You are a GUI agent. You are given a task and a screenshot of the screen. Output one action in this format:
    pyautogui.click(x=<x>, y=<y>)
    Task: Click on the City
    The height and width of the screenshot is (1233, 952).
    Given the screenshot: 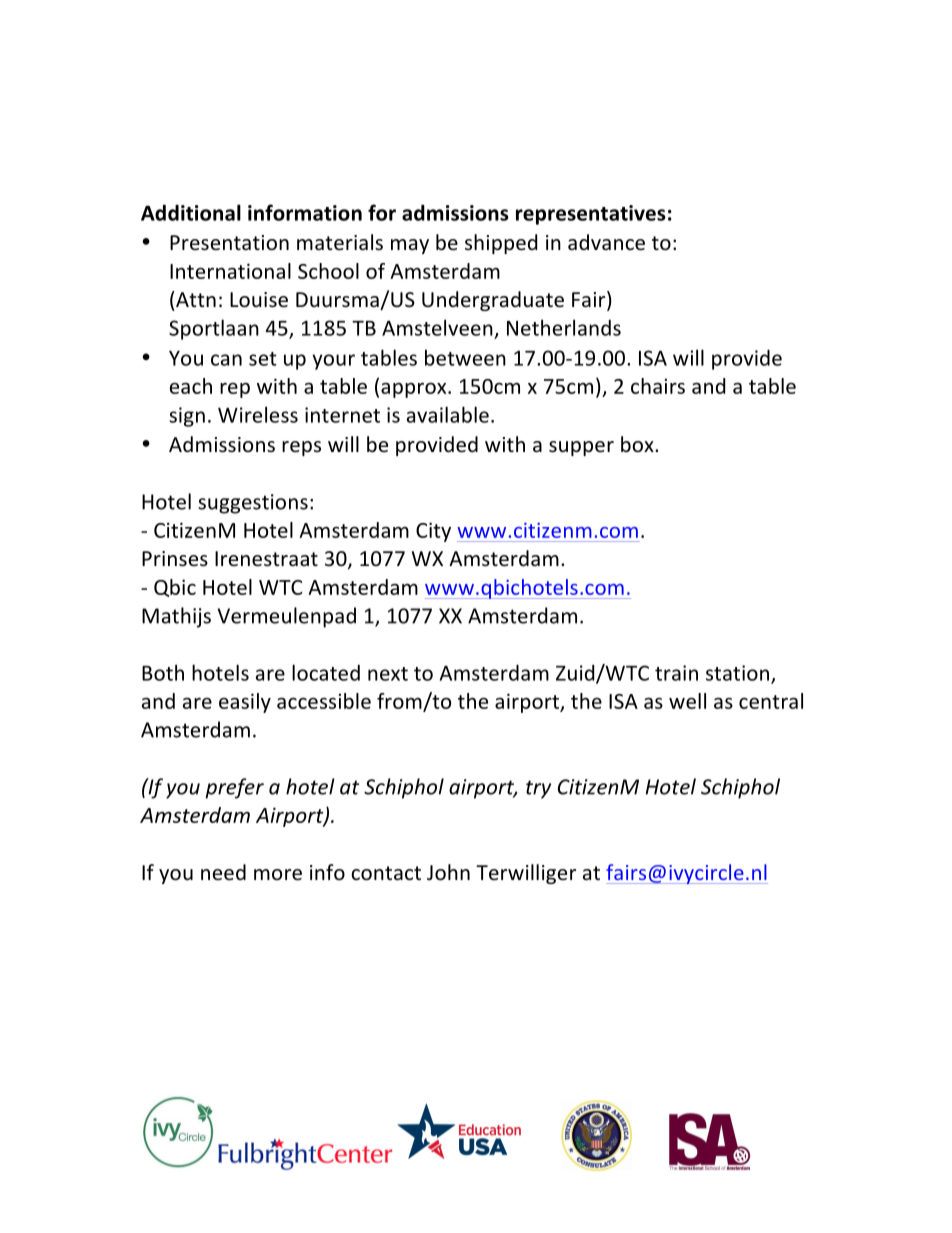 What is the action you would take?
    pyautogui.click(x=433, y=532)
